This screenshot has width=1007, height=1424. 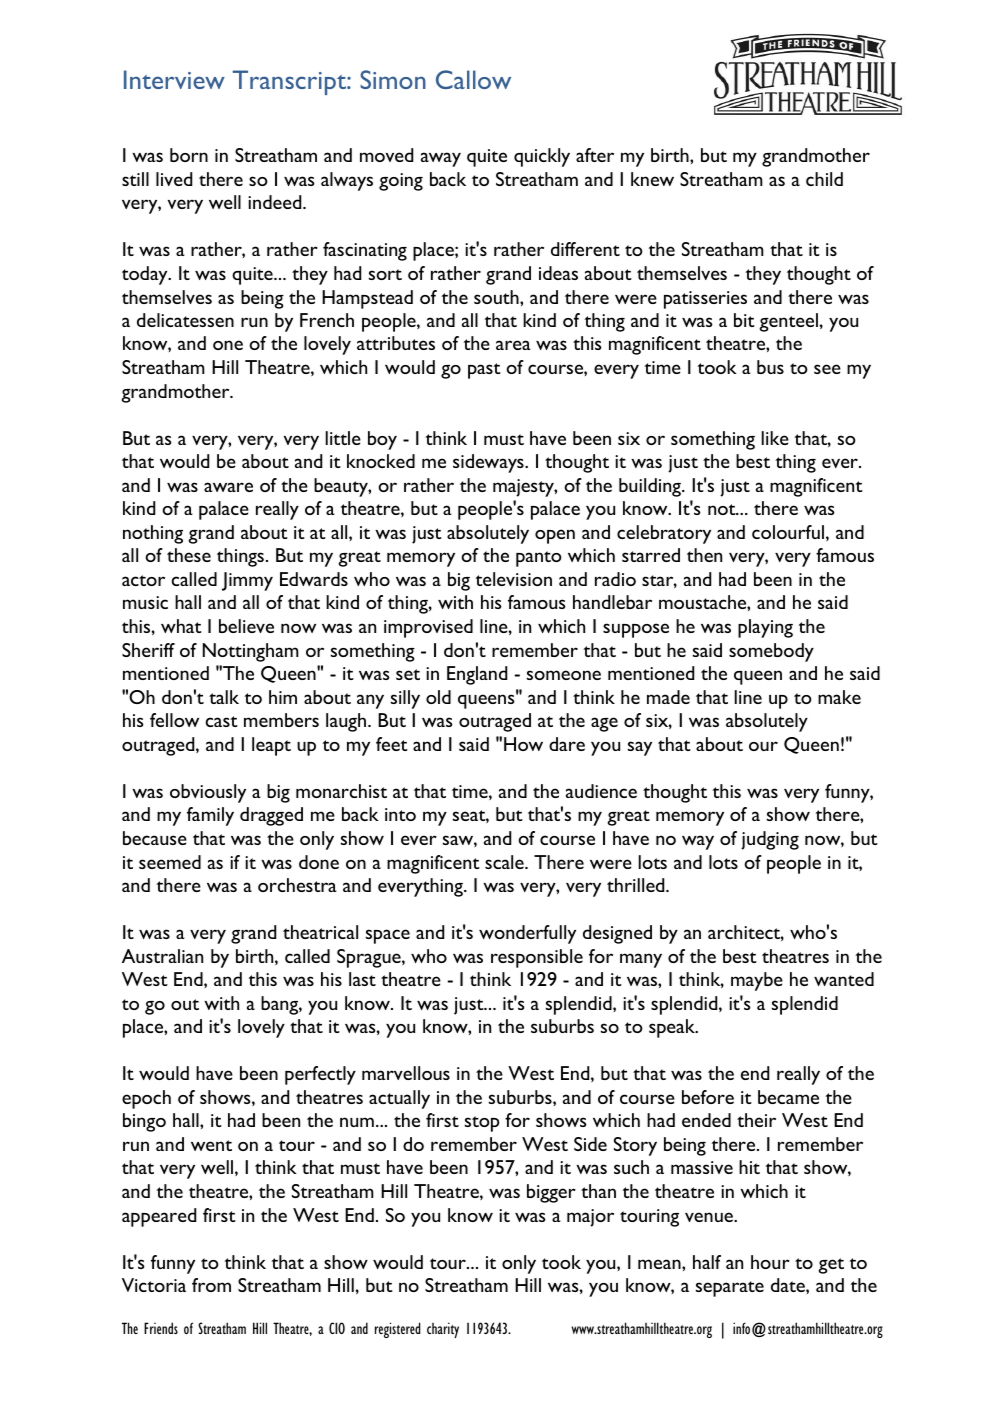 What do you see at coordinates (757, 981) in the screenshot?
I see `maybe` at bounding box center [757, 981].
